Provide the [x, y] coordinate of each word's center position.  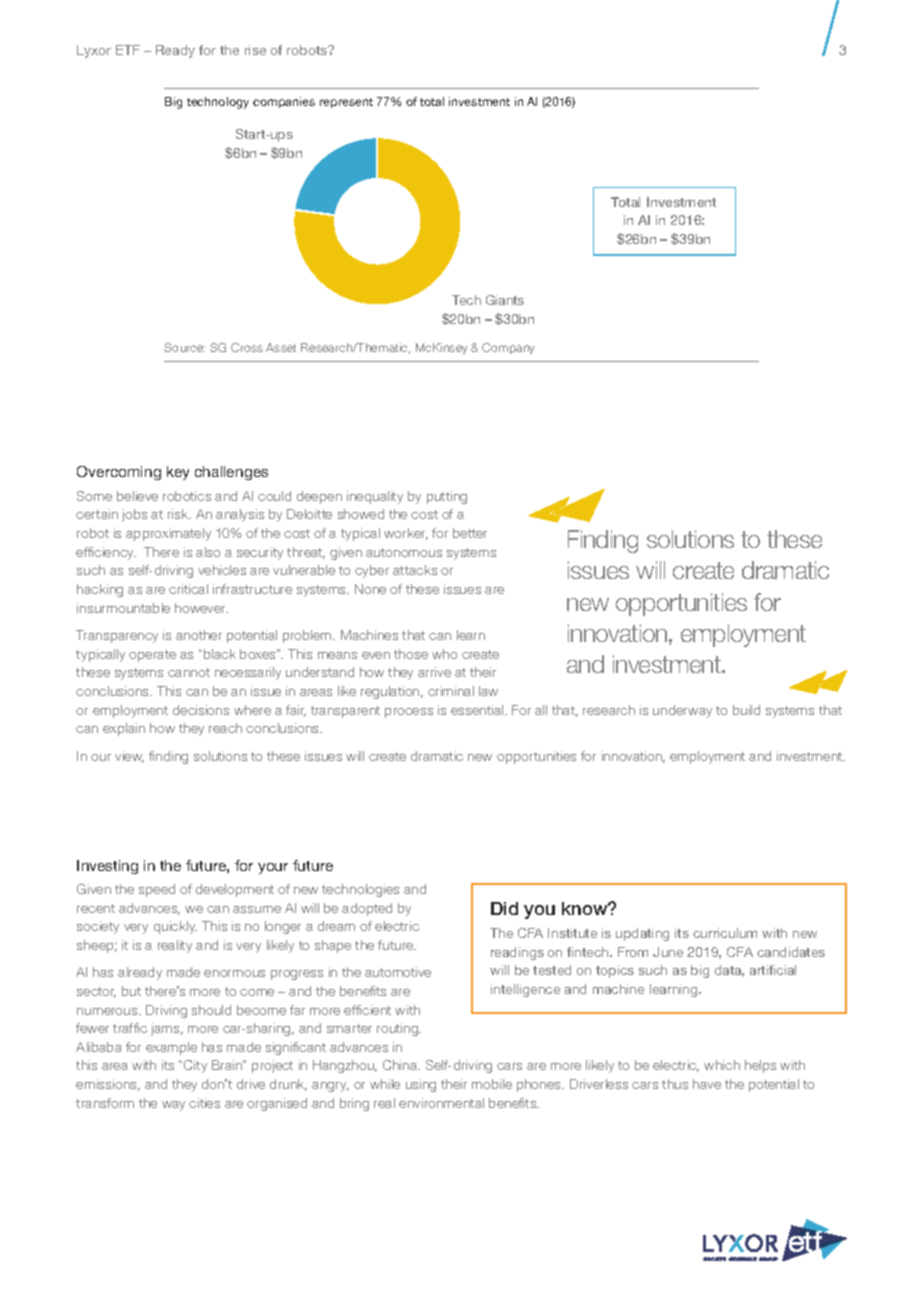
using [421, 1085]
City [195, 1066]
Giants [505, 300]
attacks [415, 570]
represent [346, 103]
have [707, 1084]
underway [682, 711]
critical [188, 589]
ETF [128, 50]
